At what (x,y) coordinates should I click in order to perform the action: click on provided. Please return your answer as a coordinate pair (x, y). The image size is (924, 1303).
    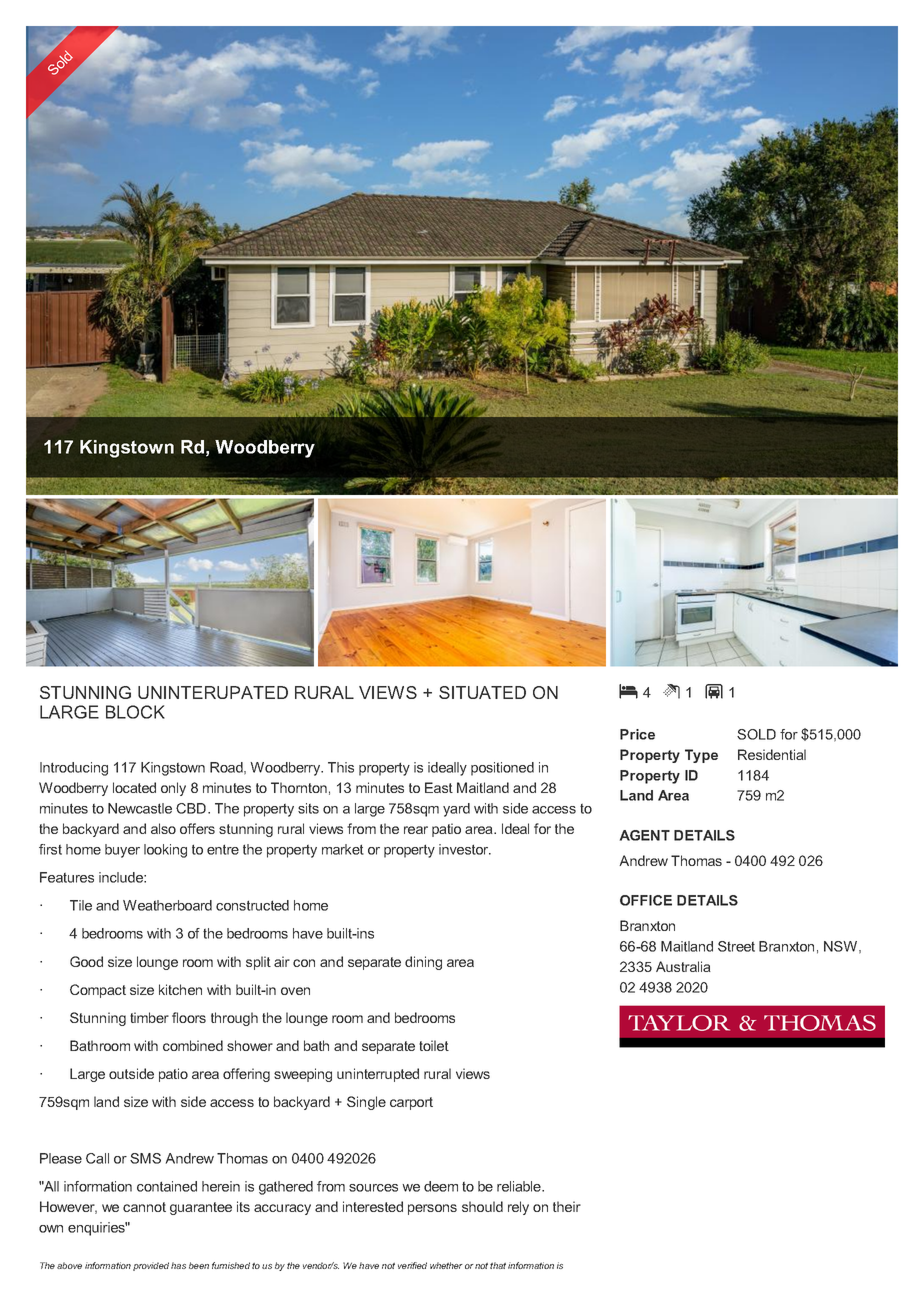
    Looking at the image, I should click on (151, 1266).
